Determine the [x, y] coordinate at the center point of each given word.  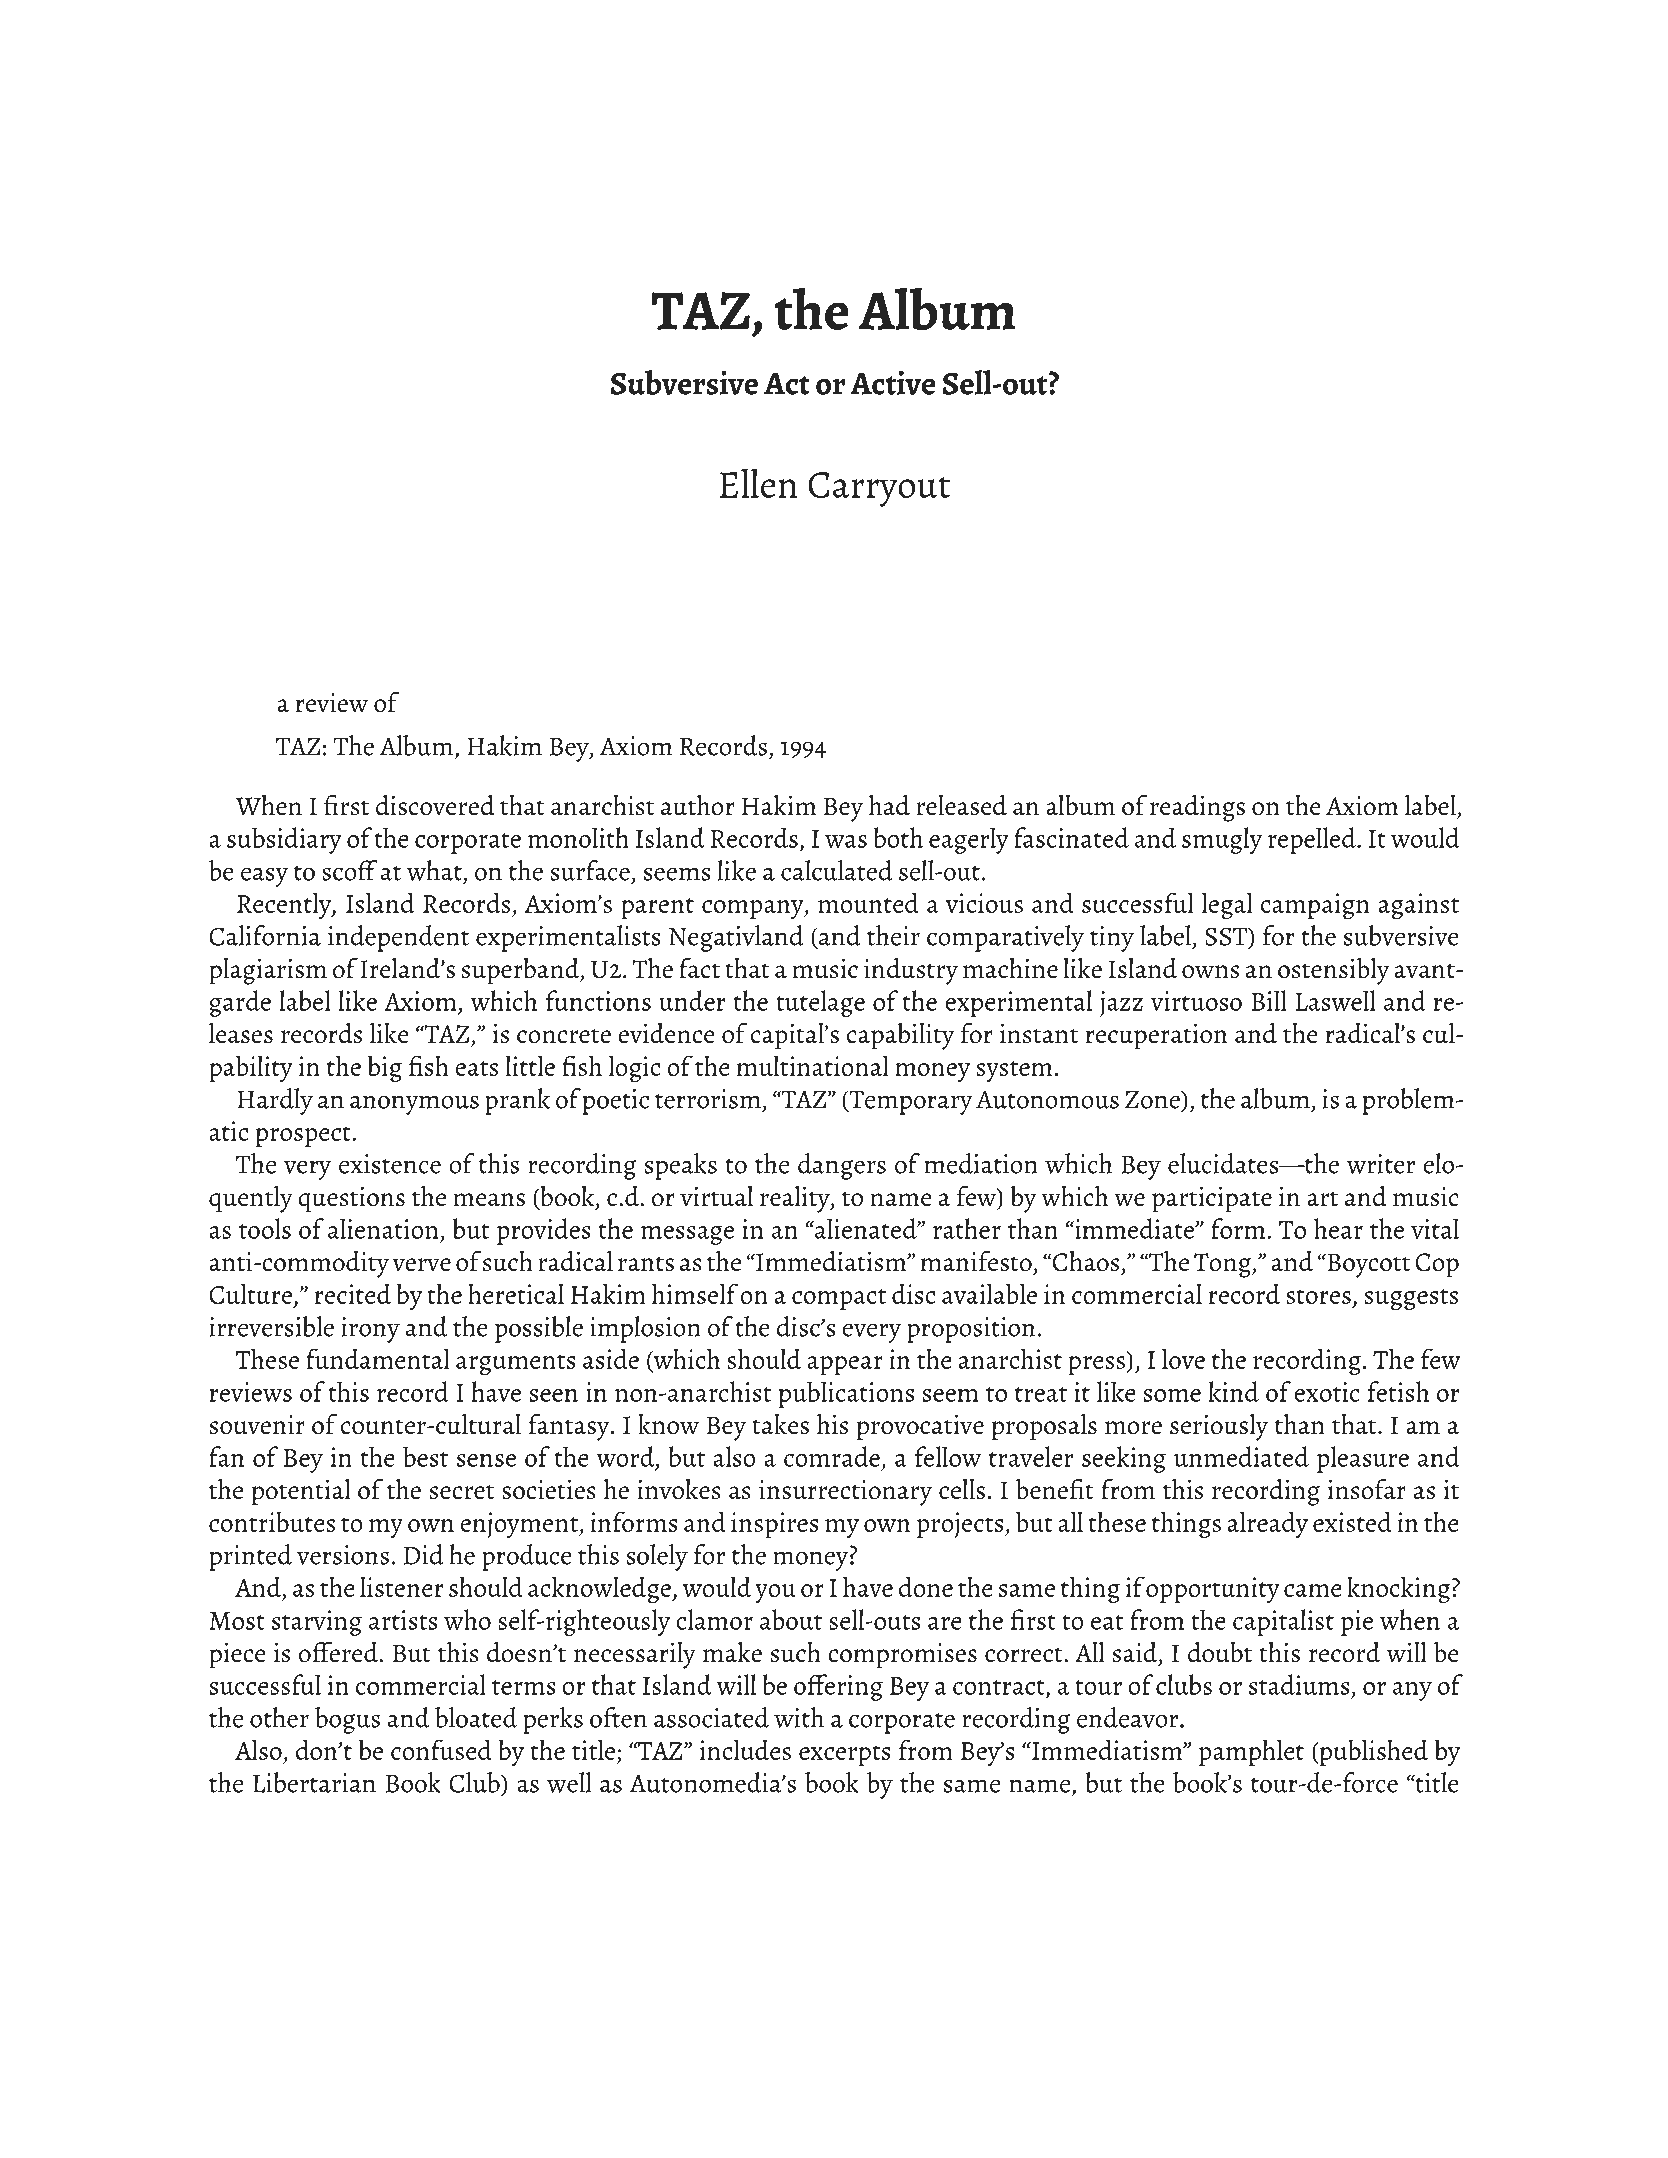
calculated [837, 870]
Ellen [758, 483]
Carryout [879, 489]
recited [352, 1293]
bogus [347, 1720]
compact [839, 1299]
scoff [350, 870]
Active [892, 382]
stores [1318, 1296]
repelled [1313, 840]
